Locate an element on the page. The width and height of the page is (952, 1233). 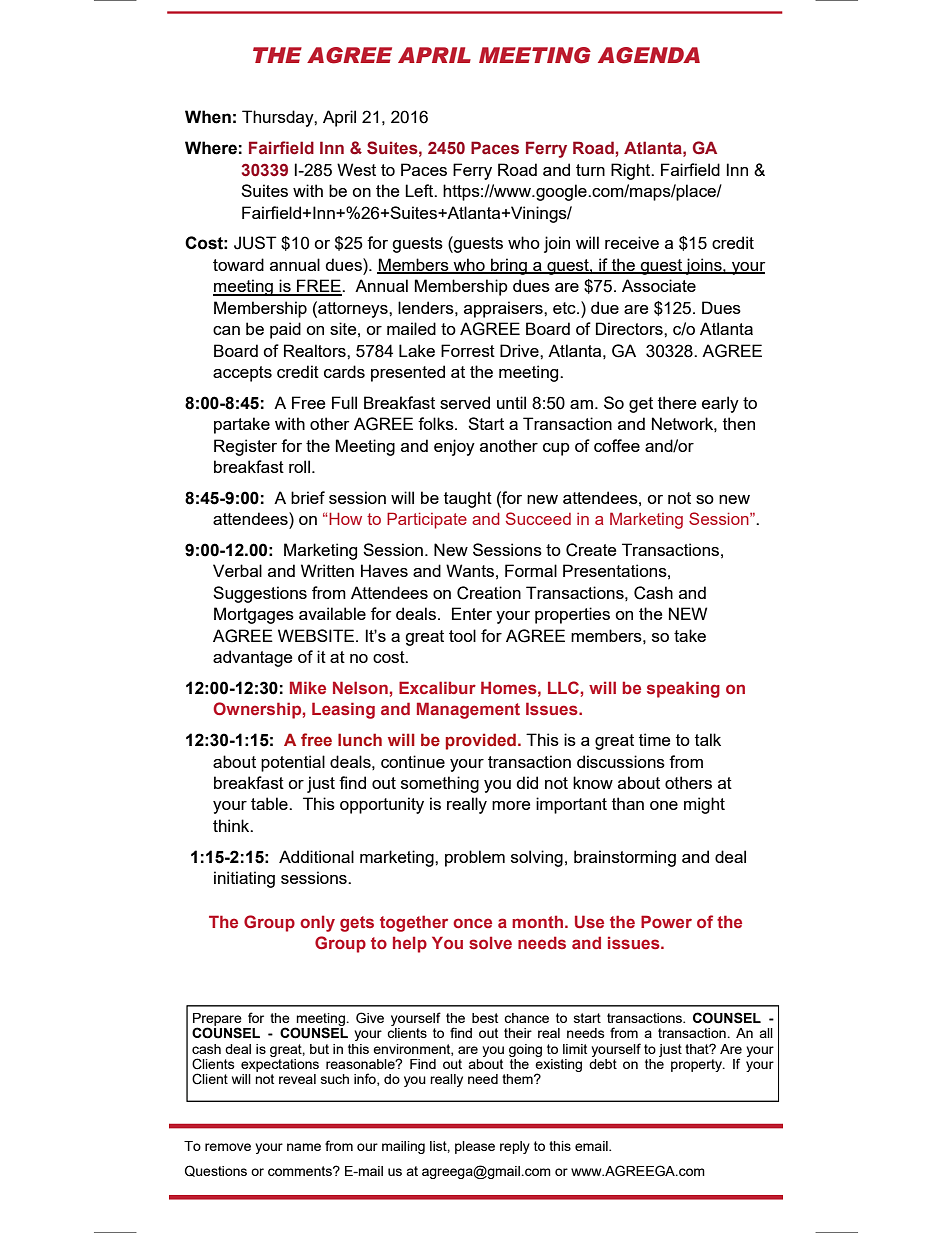
table is located at coordinates (270, 803).
